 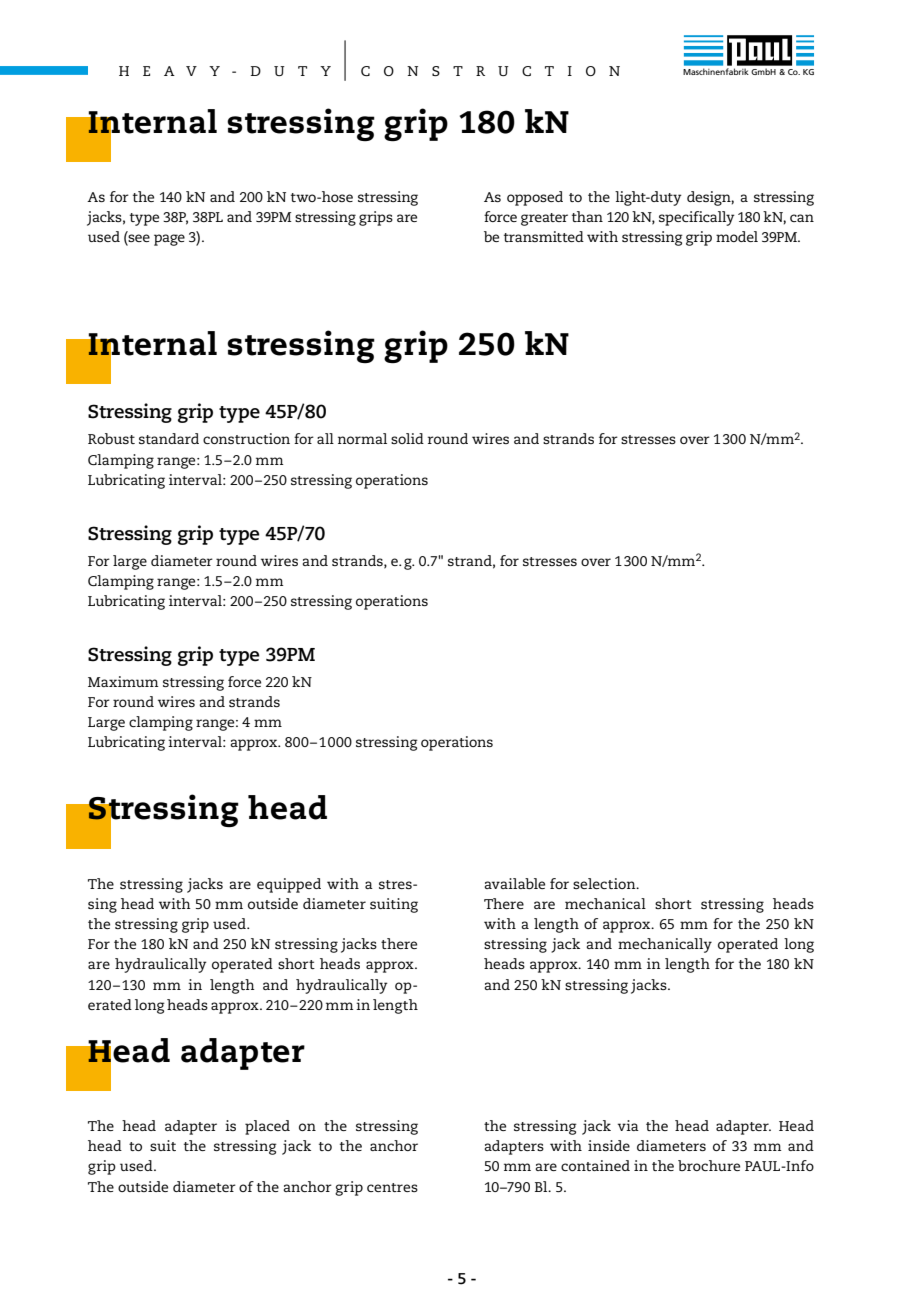 What do you see at coordinates (267, 1127) in the screenshot?
I see `placed` at bounding box center [267, 1127].
